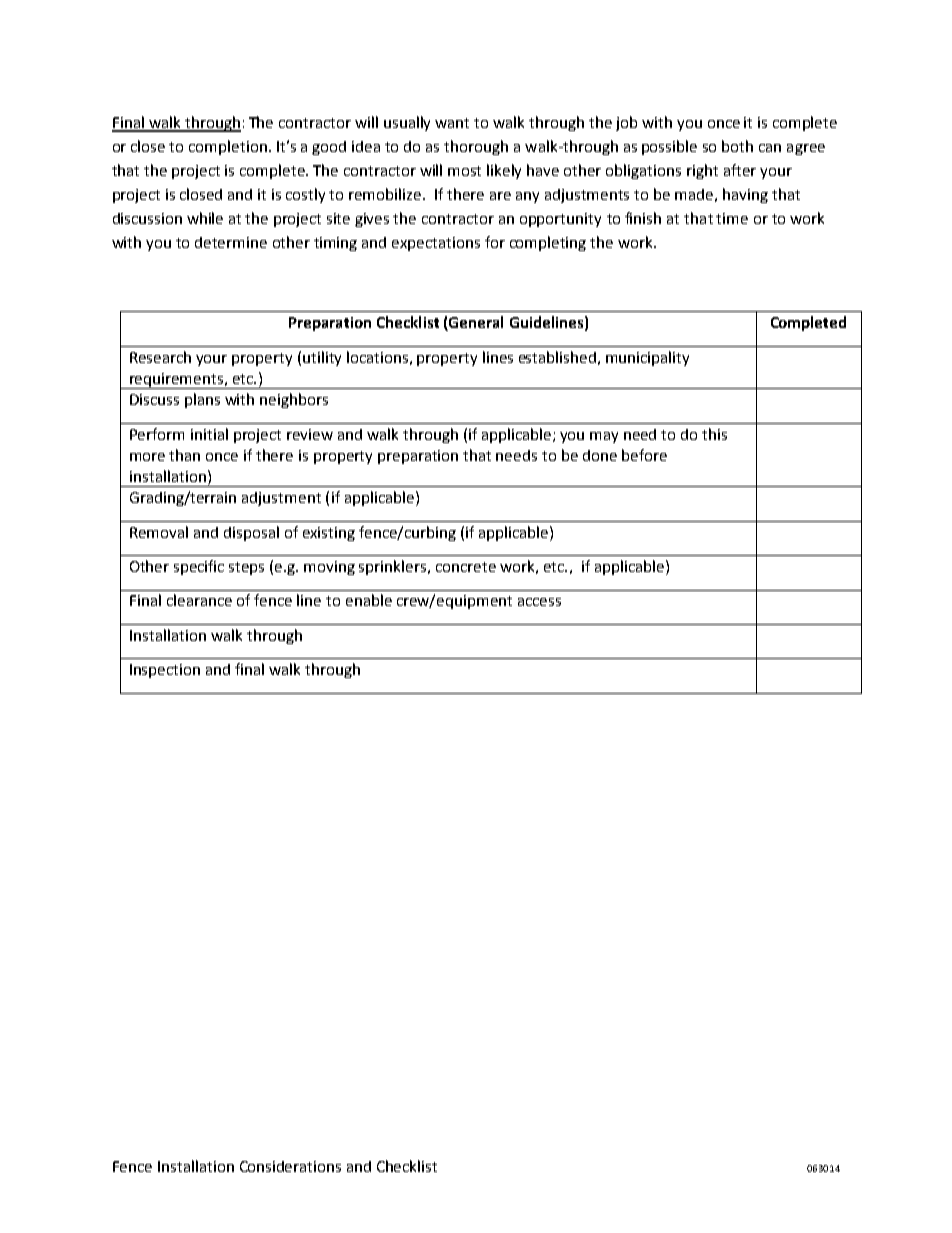 Image resolution: width=952 pixels, height=1233 pixels. Describe the element at coordinates (199, 600) in the screenshot. I see `clearance` at that location.
